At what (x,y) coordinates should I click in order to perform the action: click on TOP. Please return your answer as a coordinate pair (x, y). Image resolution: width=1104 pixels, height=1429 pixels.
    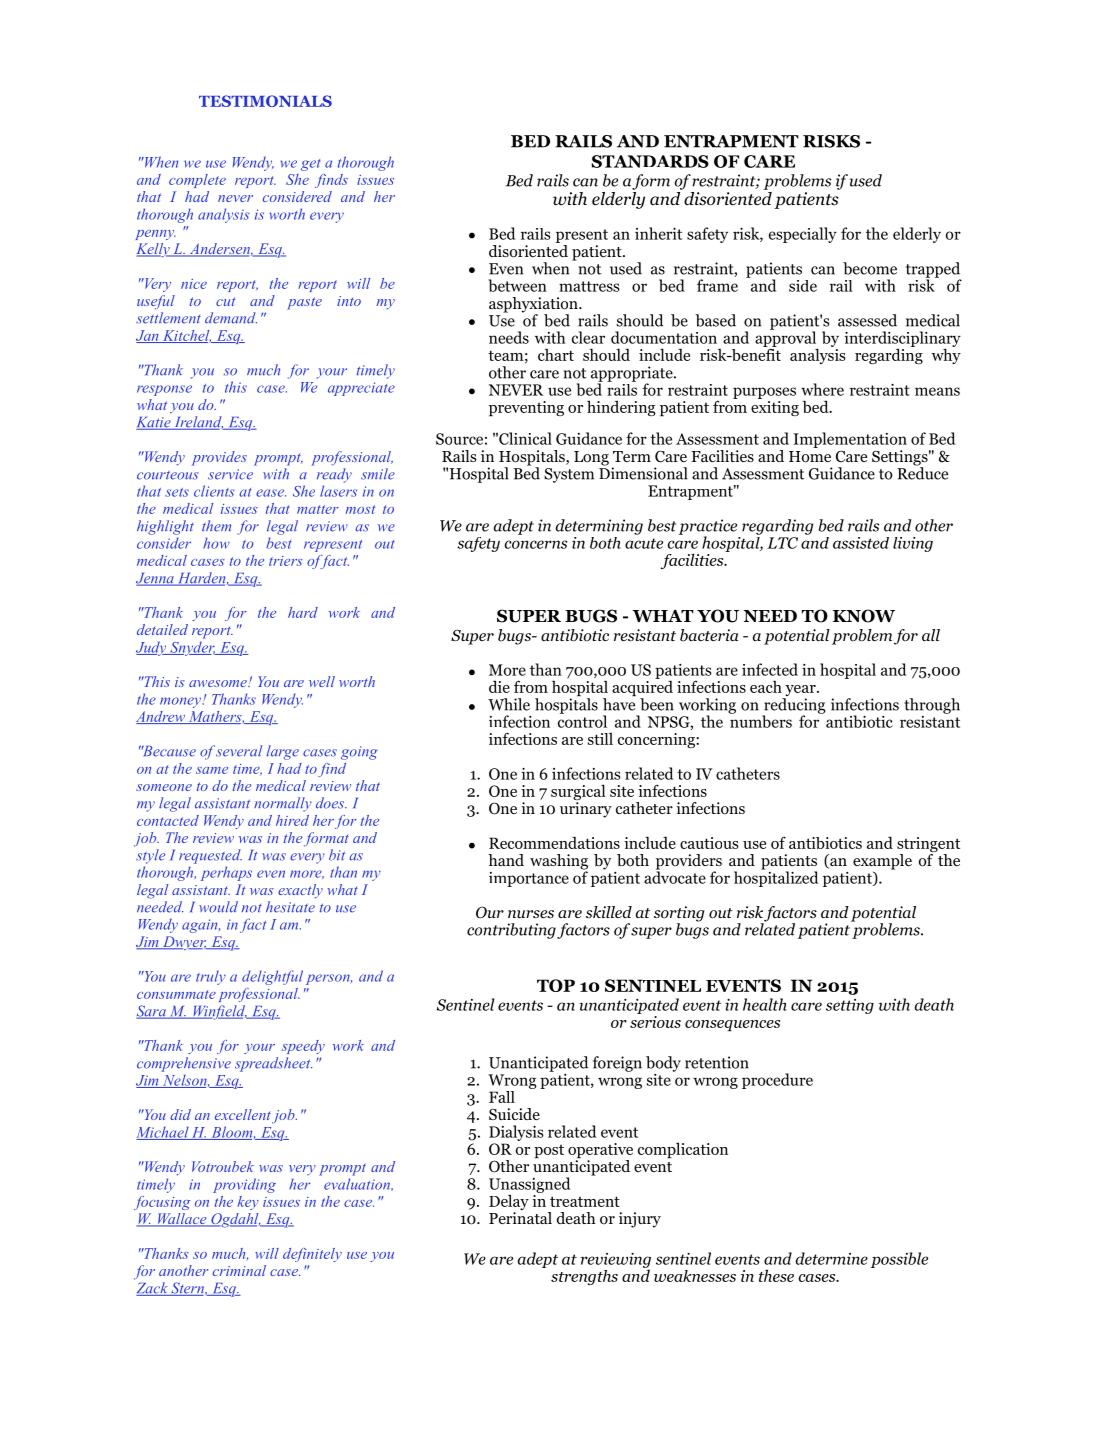
    Looking at the image, I should click on (556, 985).
